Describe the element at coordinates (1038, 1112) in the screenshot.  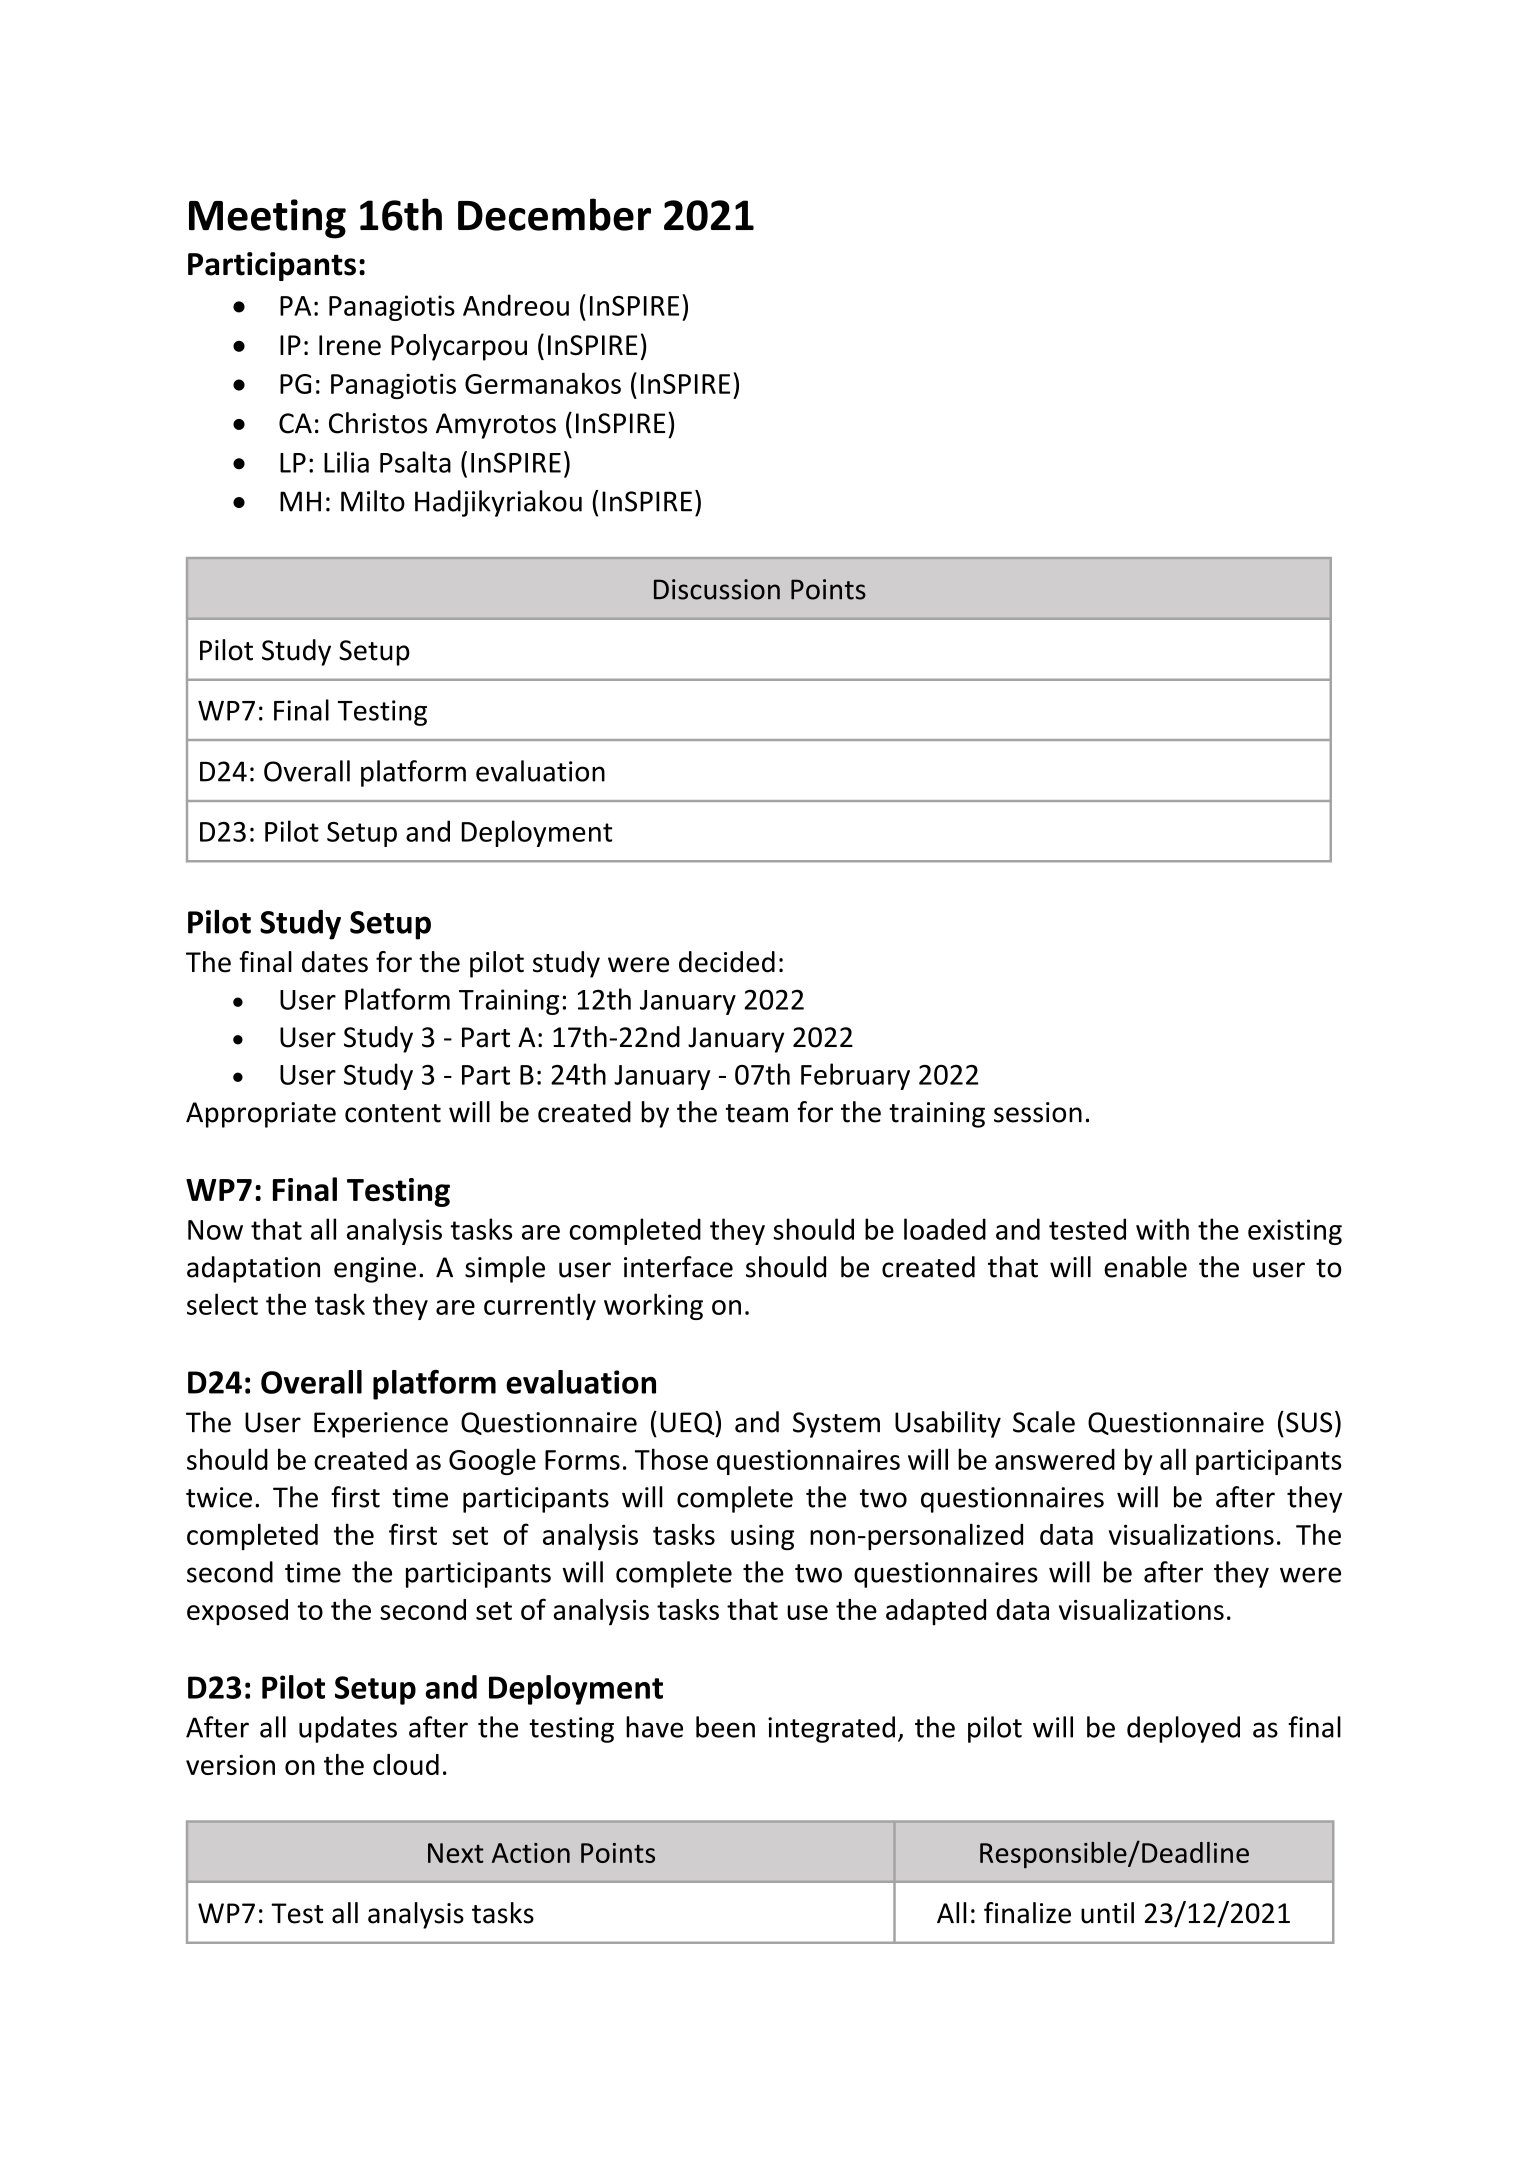
I see `session` at that location.
